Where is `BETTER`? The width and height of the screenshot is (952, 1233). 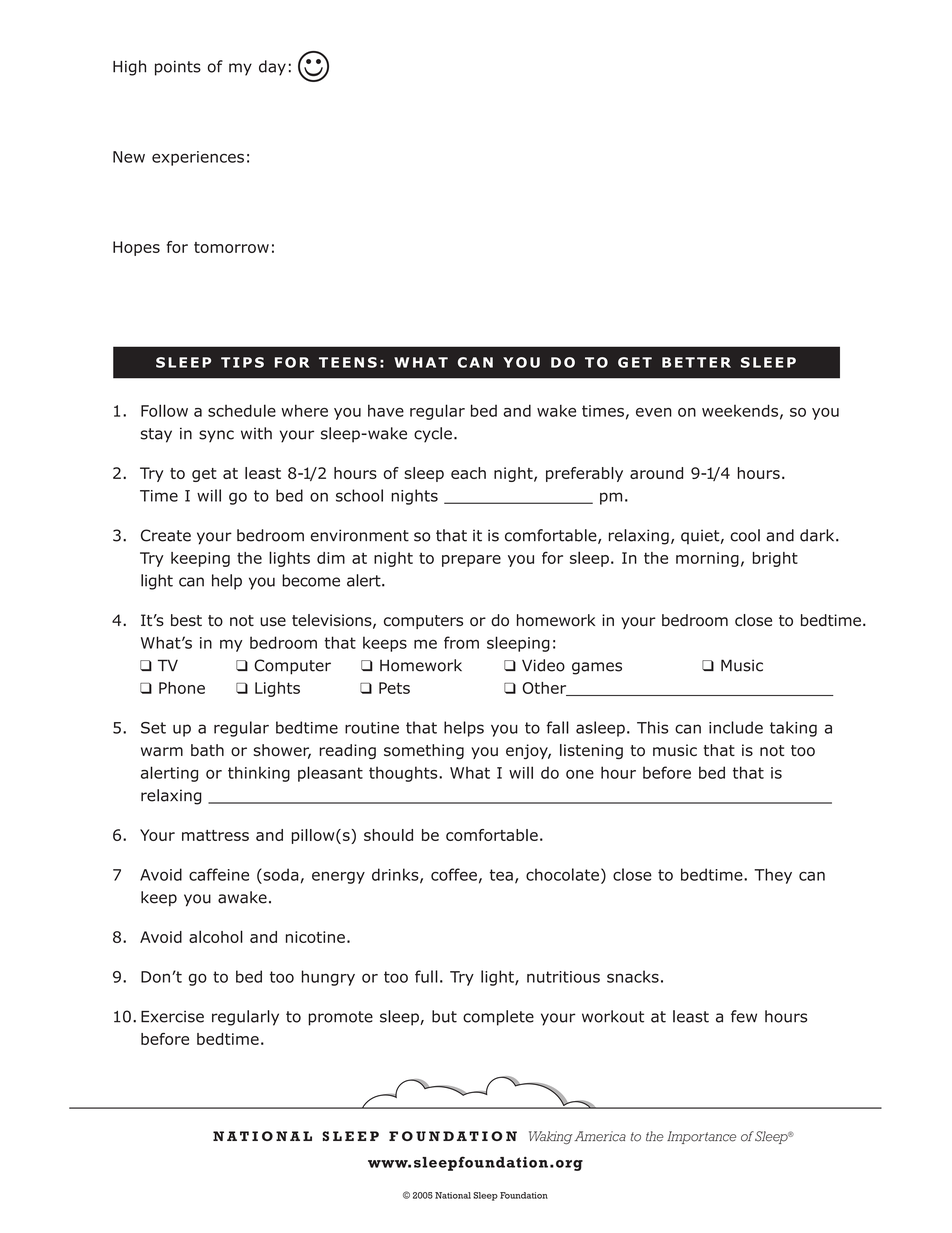
BETTER is located at coordinates (696, 362).
